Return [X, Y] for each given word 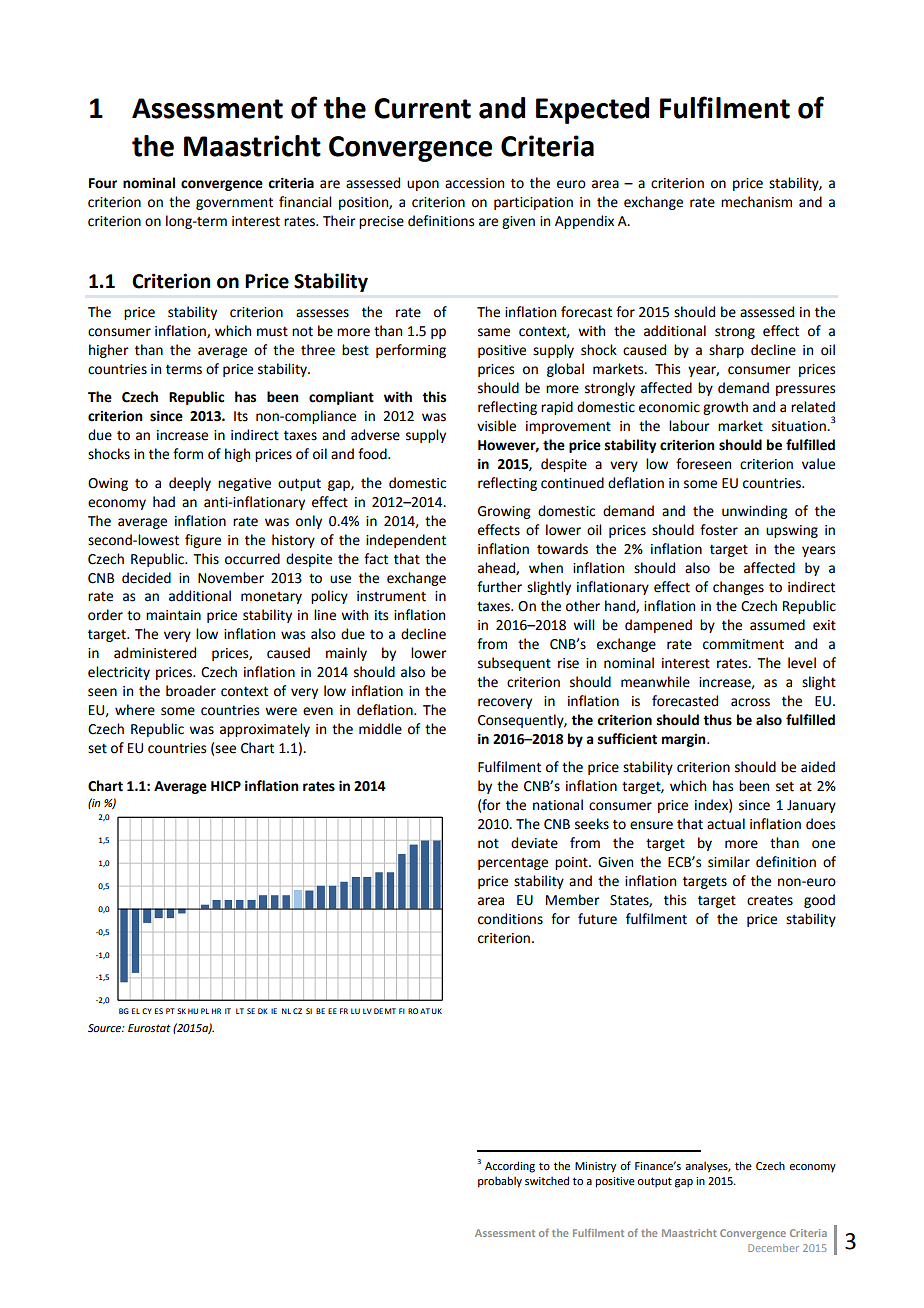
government [234, 203]
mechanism [756, 202]
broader [191, 691]
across [750, 702]
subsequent [514, 664]
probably [500, 1182]
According [510, 1167]
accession [474, 183]
